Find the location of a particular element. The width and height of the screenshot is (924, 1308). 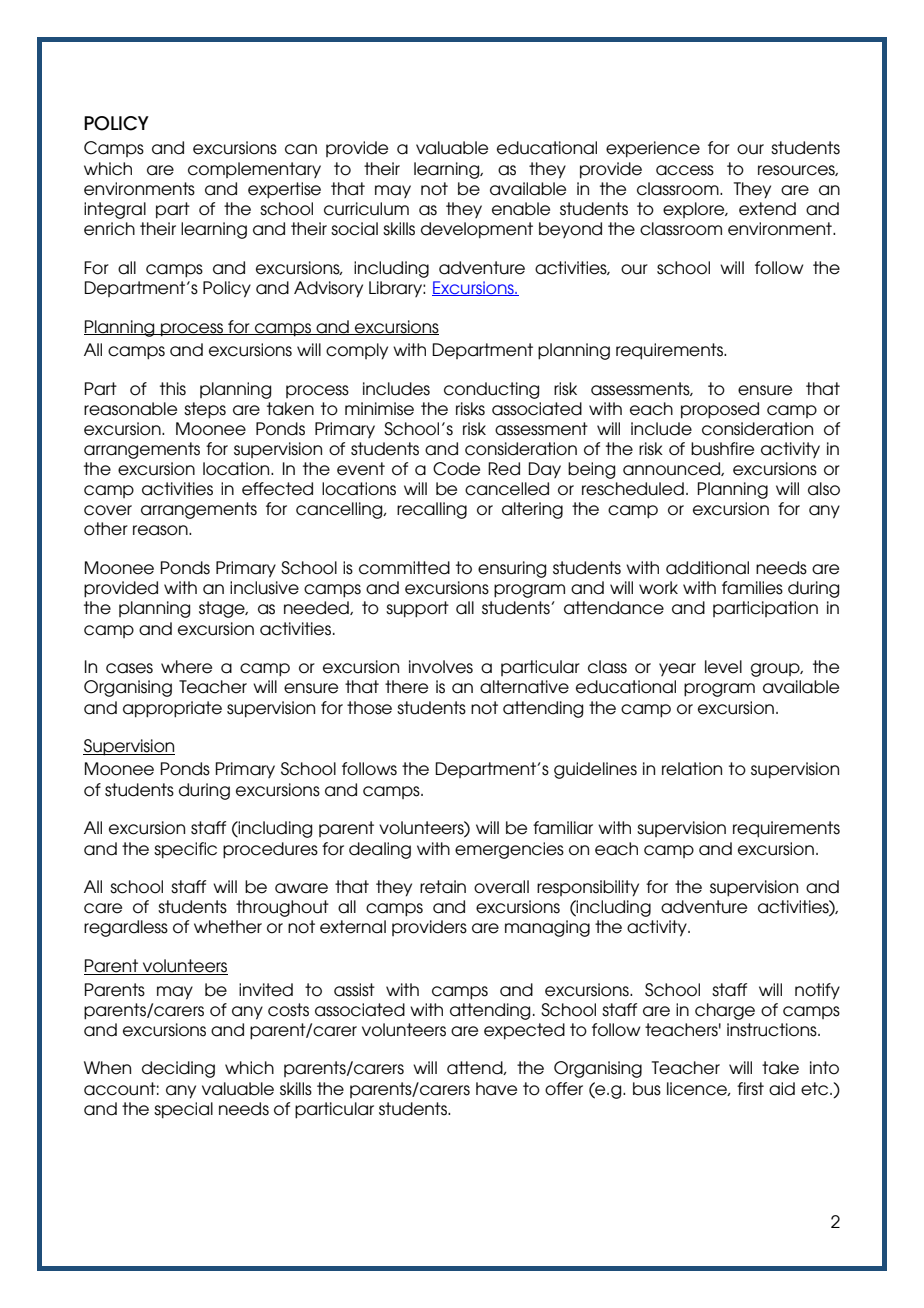

complementary is located at coordinates (254, 170).
